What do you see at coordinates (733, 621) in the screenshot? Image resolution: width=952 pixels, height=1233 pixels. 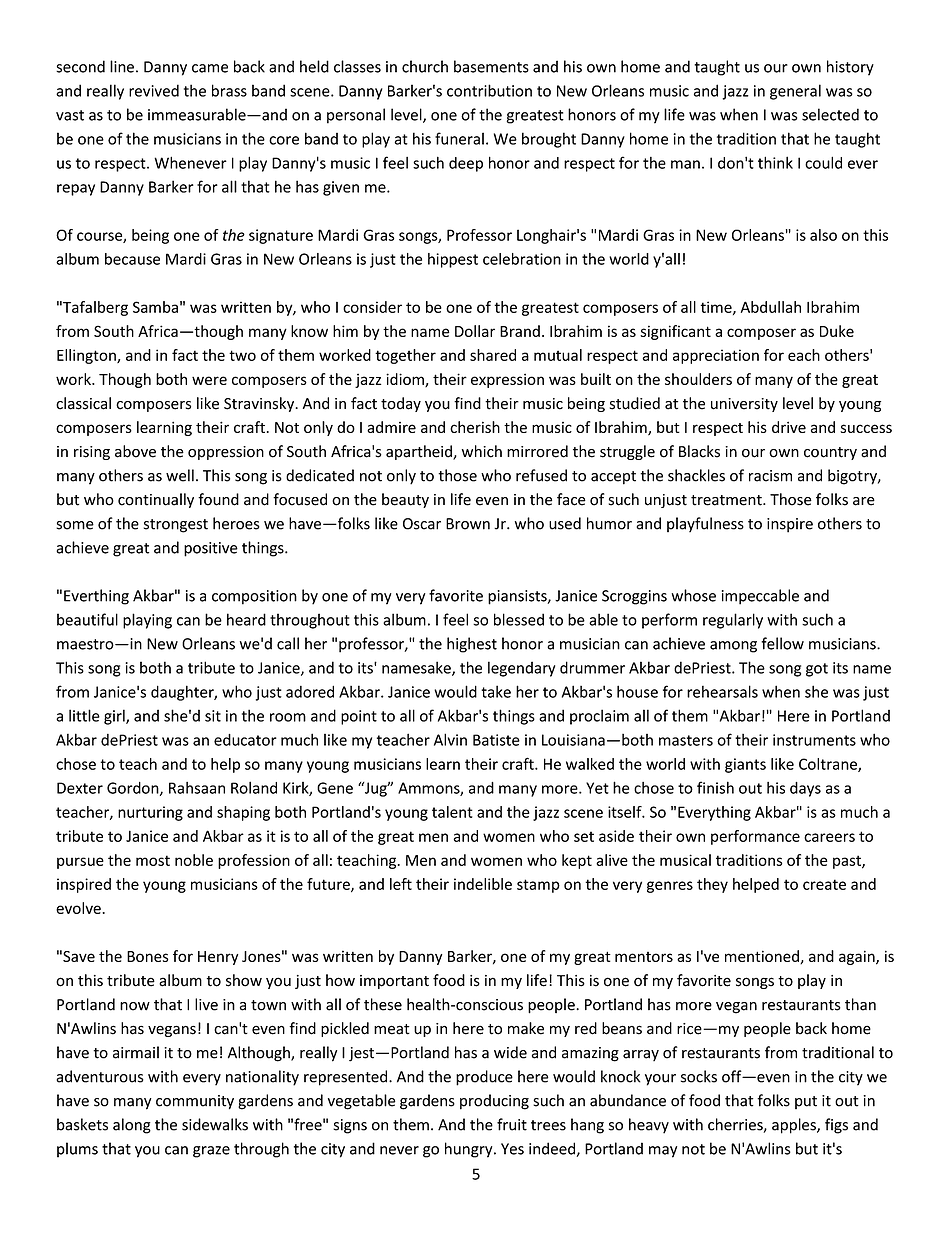 I see `regularly` at bounding box center [733, 621].
